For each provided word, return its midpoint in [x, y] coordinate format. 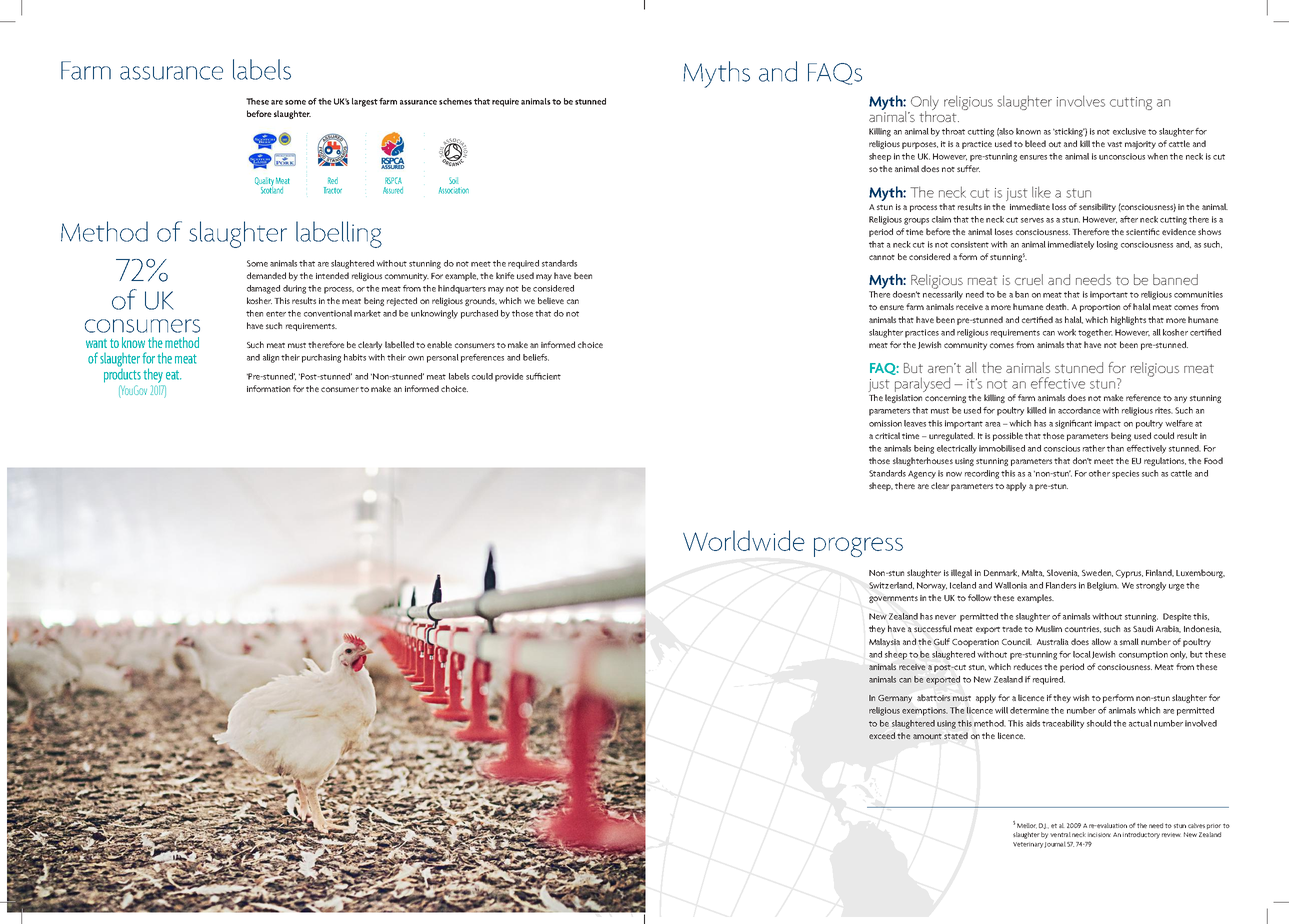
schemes [455, 101]
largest [365, 102]
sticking [1069, 132]
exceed [882, 735]
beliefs [536, 357]
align [271, 358]
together [1095, 333]
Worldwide [744, 540]
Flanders [1061, 585]
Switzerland [891, 585]
